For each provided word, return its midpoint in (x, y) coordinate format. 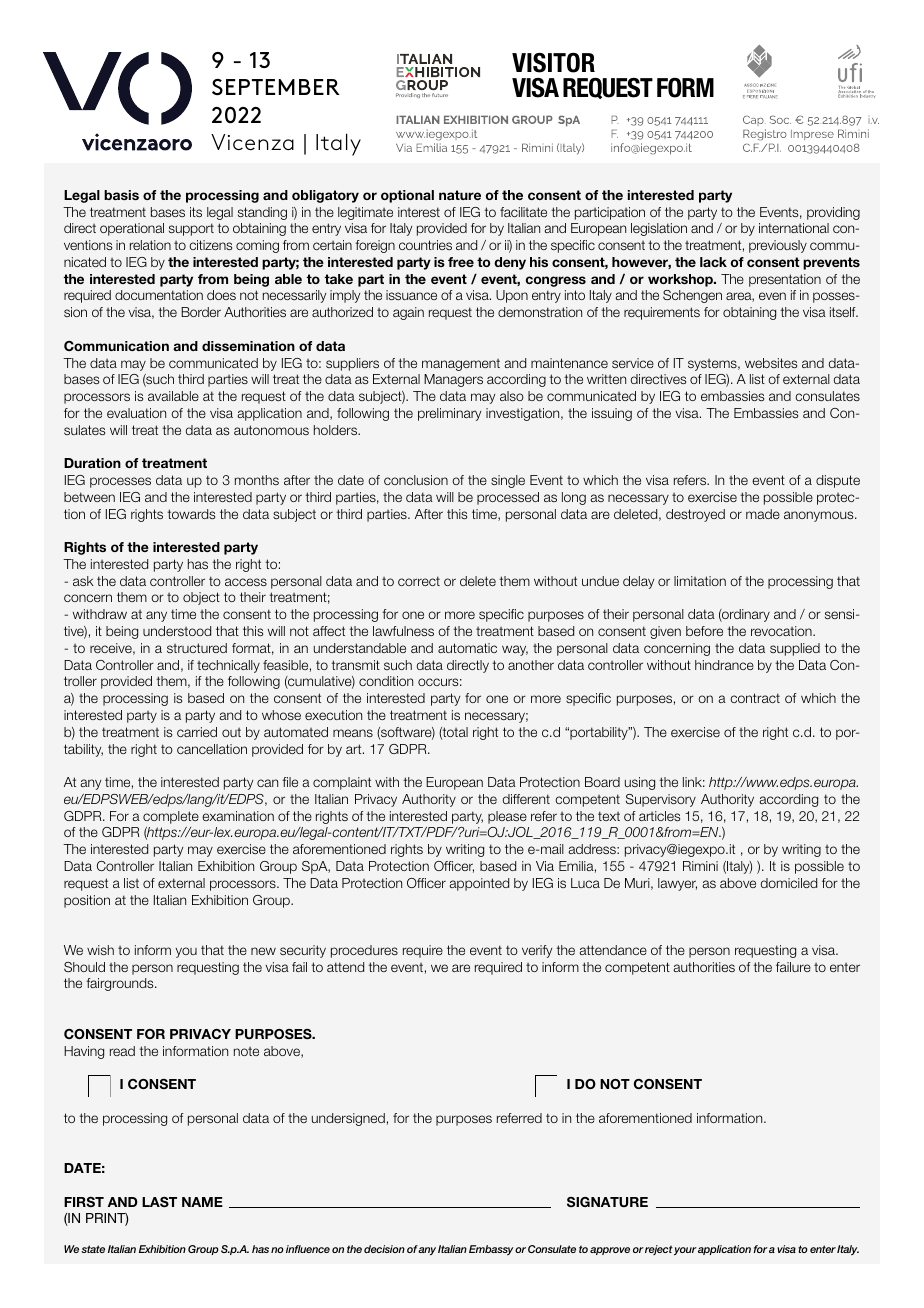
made (763, 514)
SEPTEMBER (276, 87)
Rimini (700, 866)
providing (833, 213)
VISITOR (553, 63)
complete (171, 817)
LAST (159, 1202)
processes (120, 482)
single (508, 481)
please (507, 817)
